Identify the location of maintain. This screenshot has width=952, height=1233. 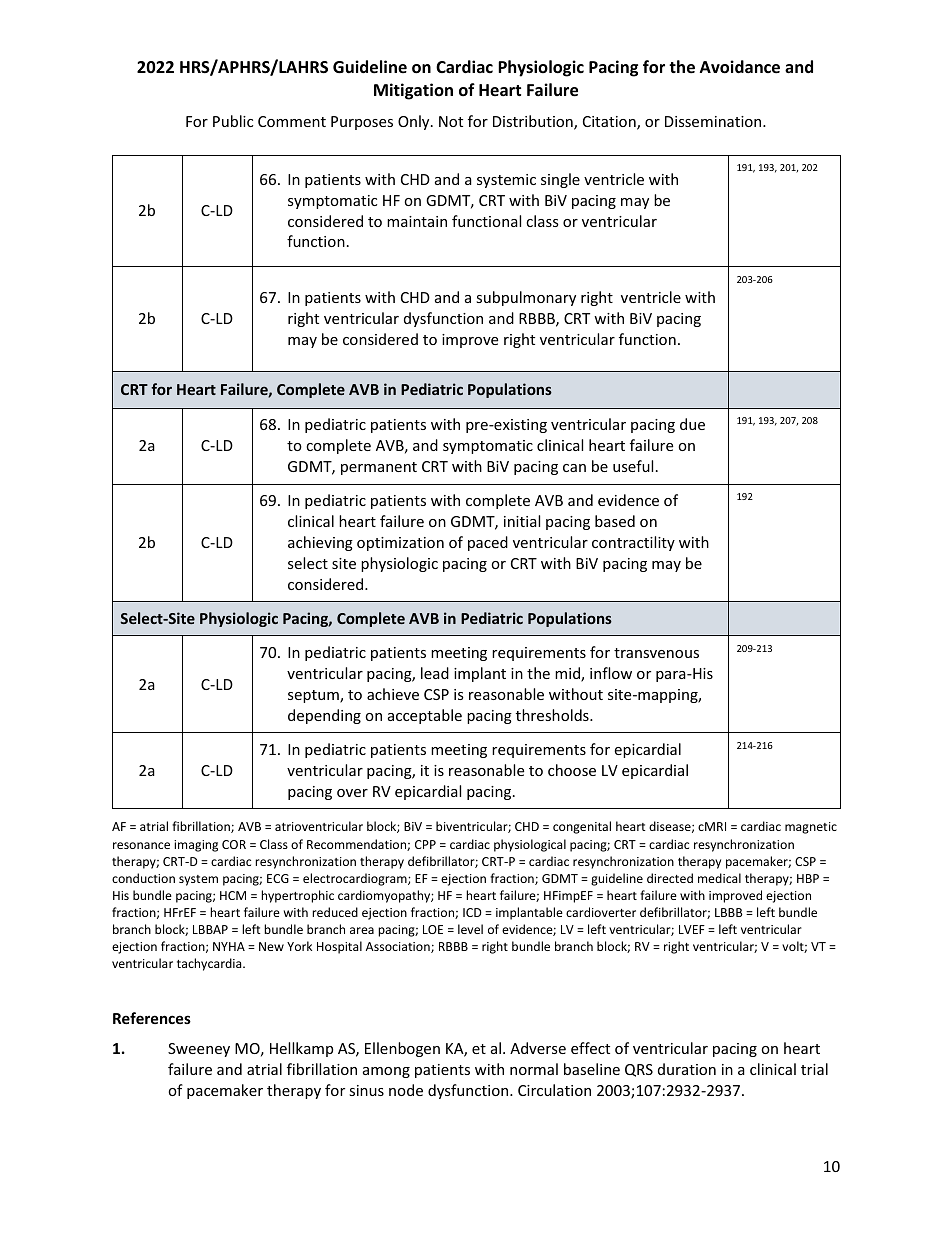
(417, 221).
